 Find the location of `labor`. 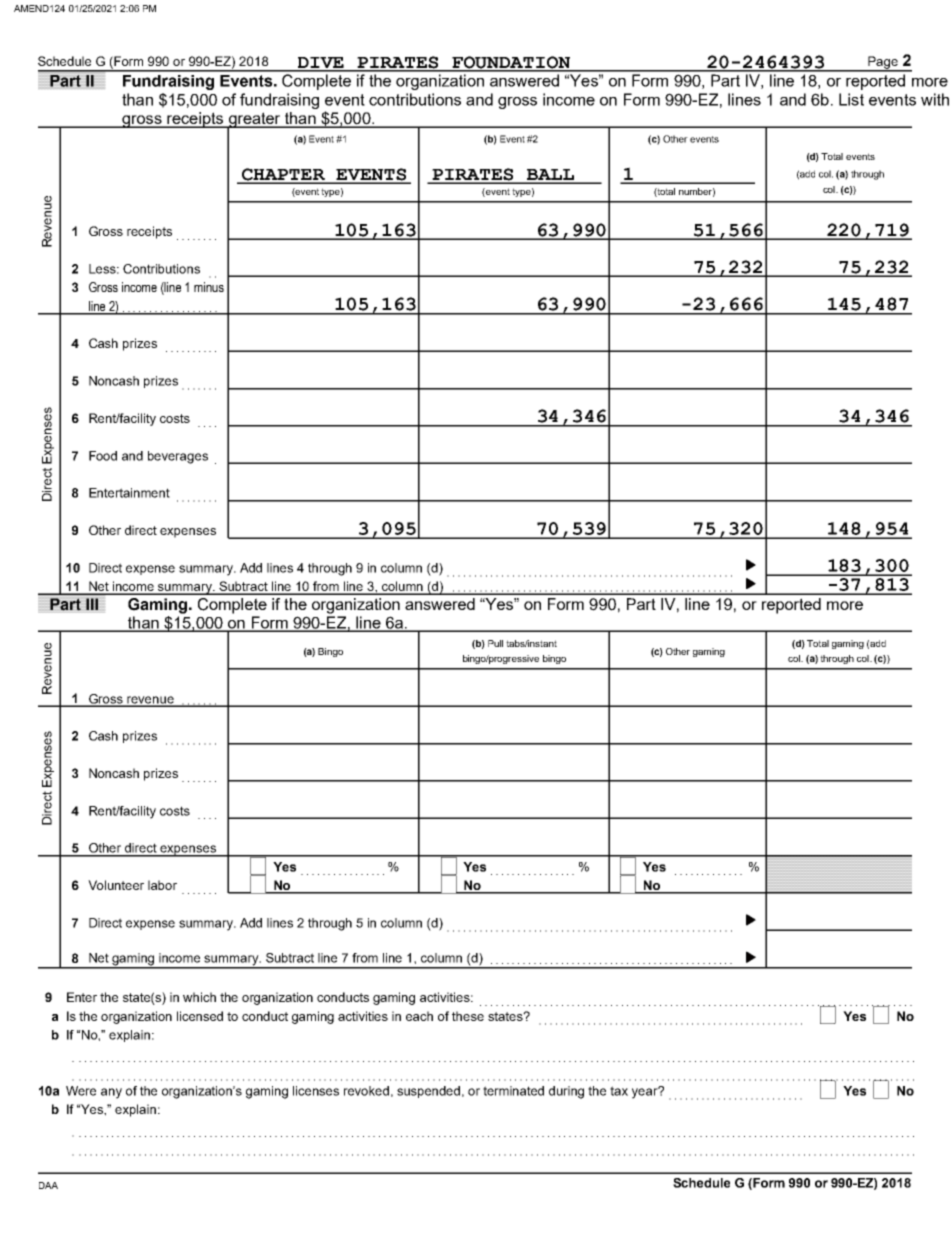

labor is located at coordinates (162, 885).
